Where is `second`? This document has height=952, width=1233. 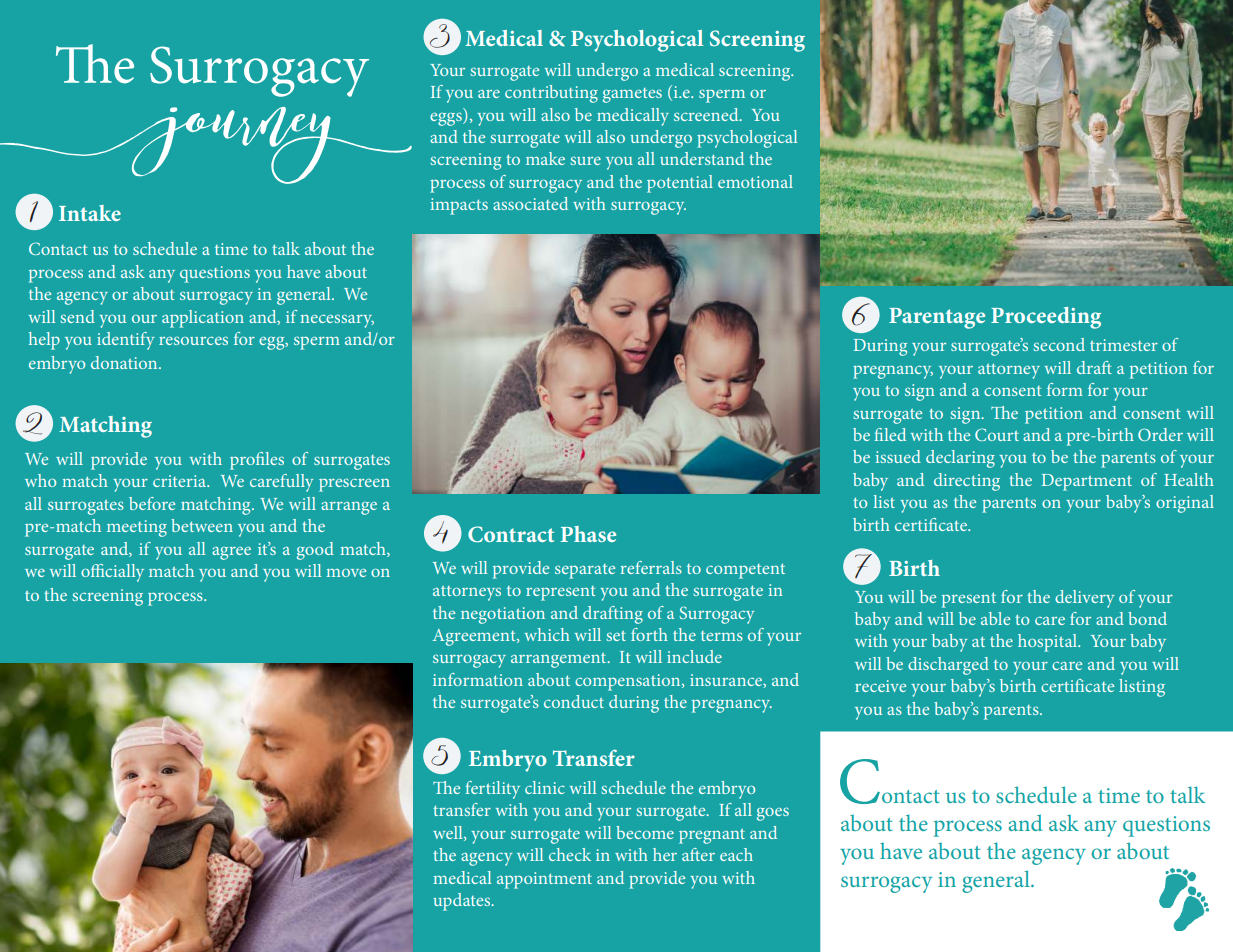 second is located at coordinates (1059, 344).
